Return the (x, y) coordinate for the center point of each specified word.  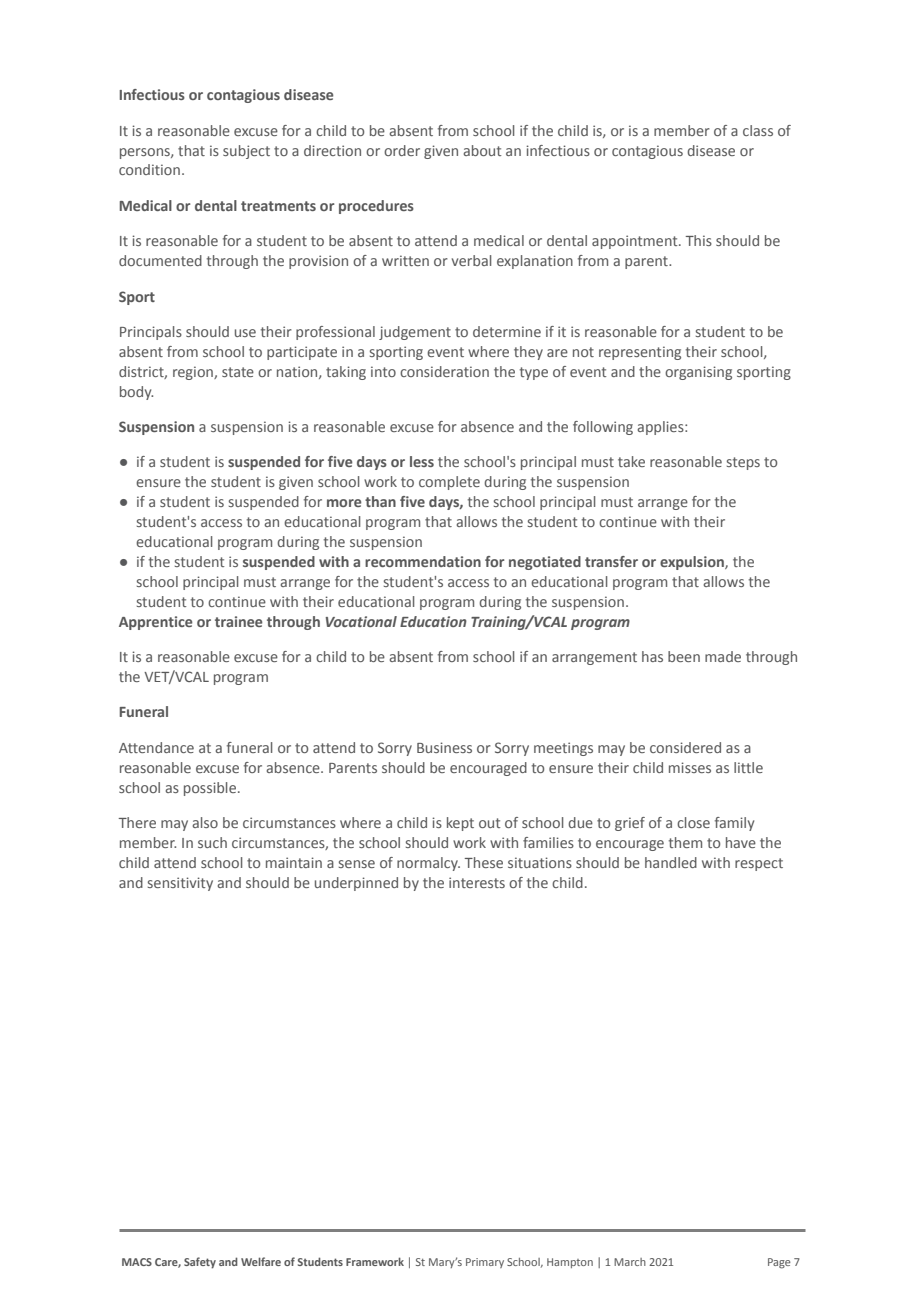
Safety (200, 1263)
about (482, 150)
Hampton (570, 1263)
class (758, 130)
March (630, 1262)
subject (246, 152)
